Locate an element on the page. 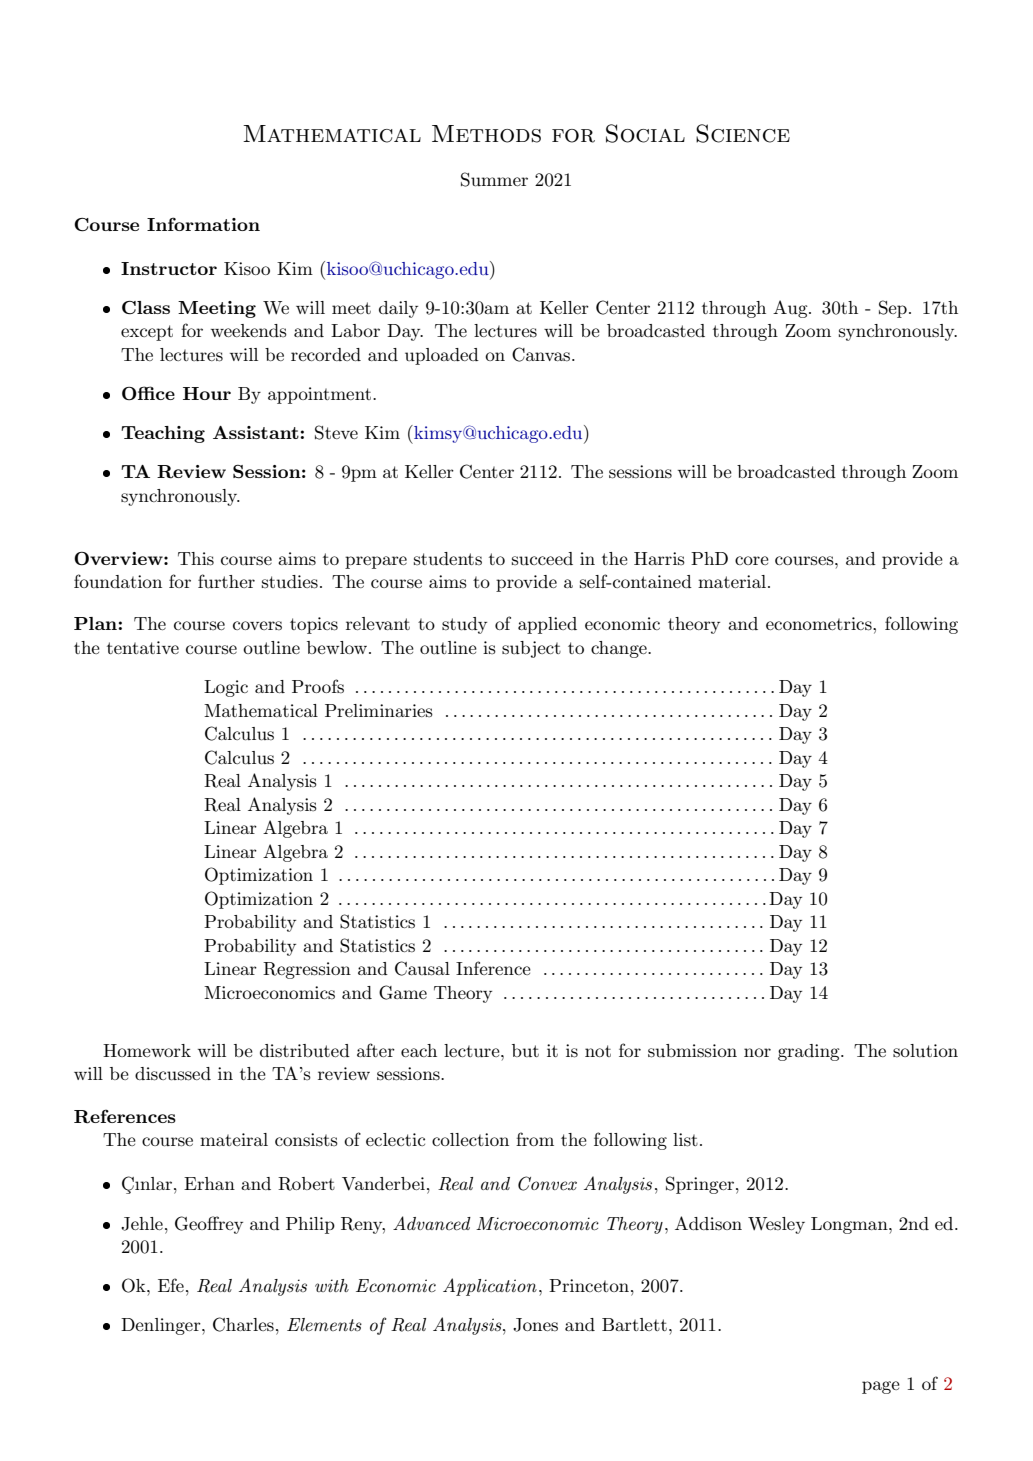 The image size is (1033, 1461). further is located at coordinates (226, 581).
